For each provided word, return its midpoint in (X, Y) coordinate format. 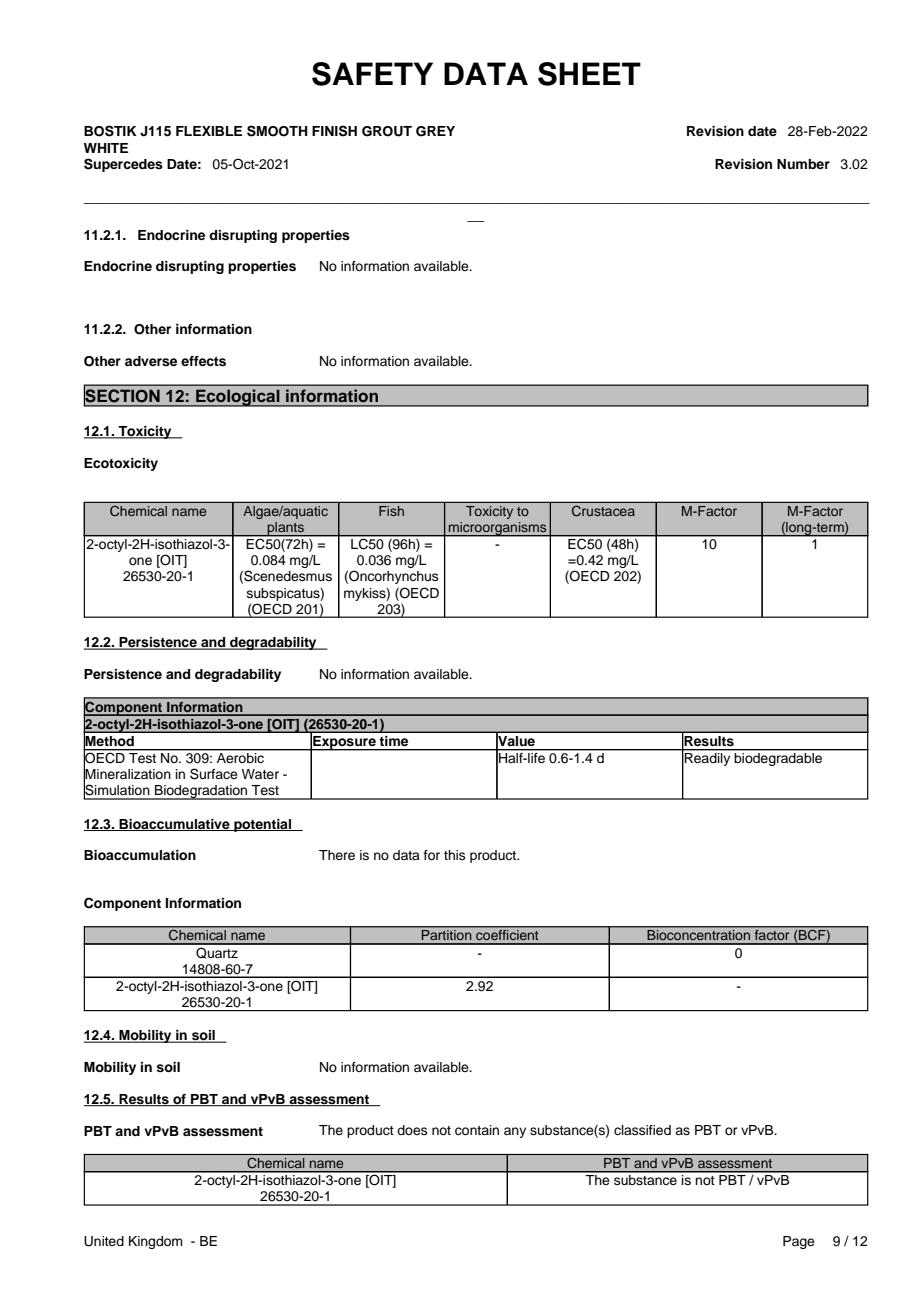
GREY (435, 131)
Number (803, 164)
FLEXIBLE (209, 131)
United (104, 1241)
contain (477, 1130)
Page (799, 1242)
